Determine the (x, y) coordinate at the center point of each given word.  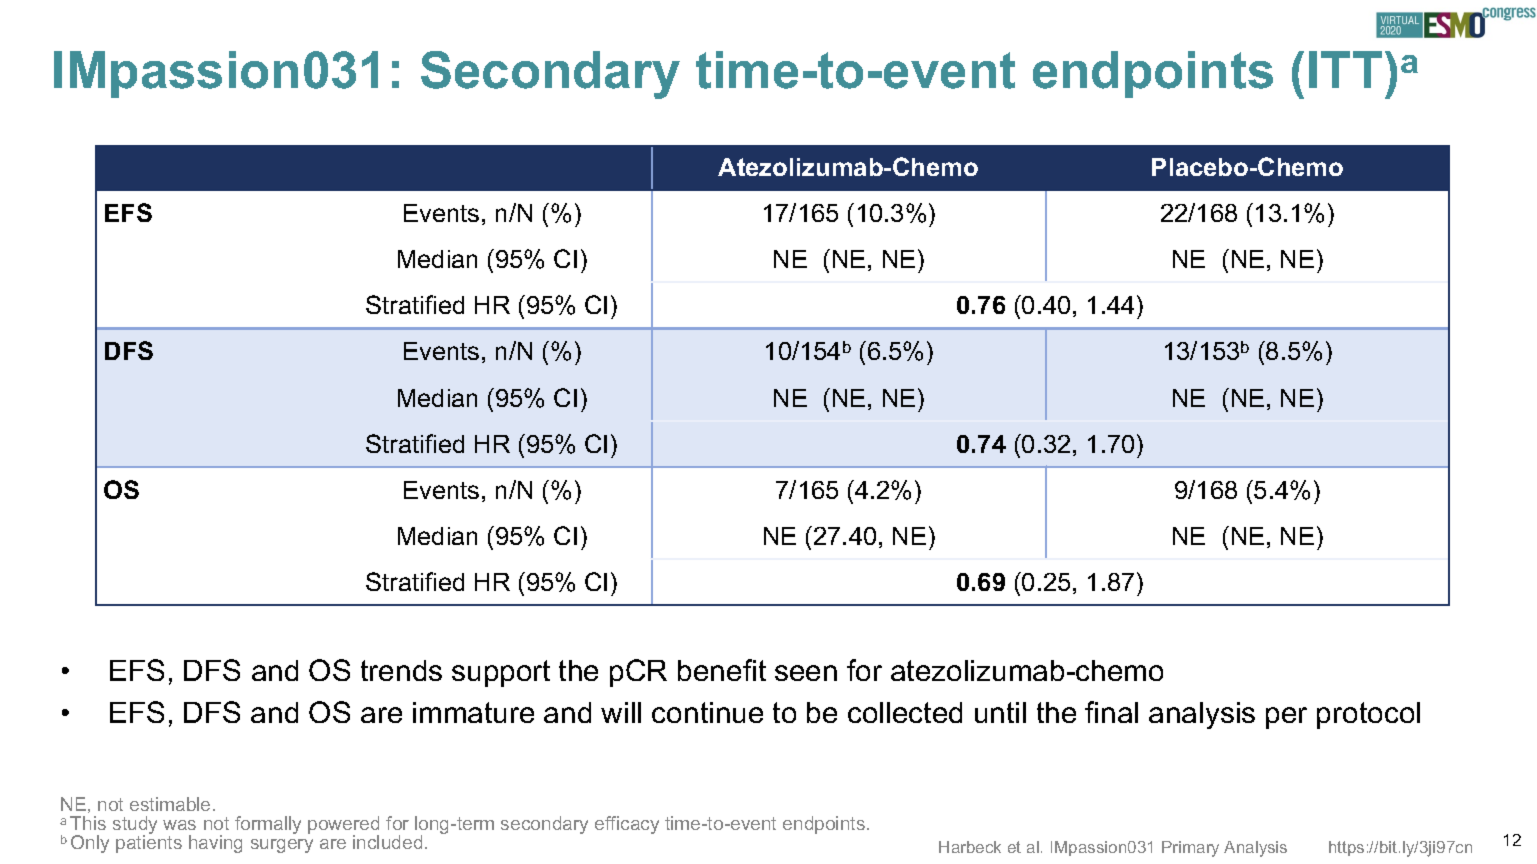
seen (806, 673)
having (215, 844)
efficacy (627, 825)
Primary (1190, 849)
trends (401, 670)
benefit (722, 670)
